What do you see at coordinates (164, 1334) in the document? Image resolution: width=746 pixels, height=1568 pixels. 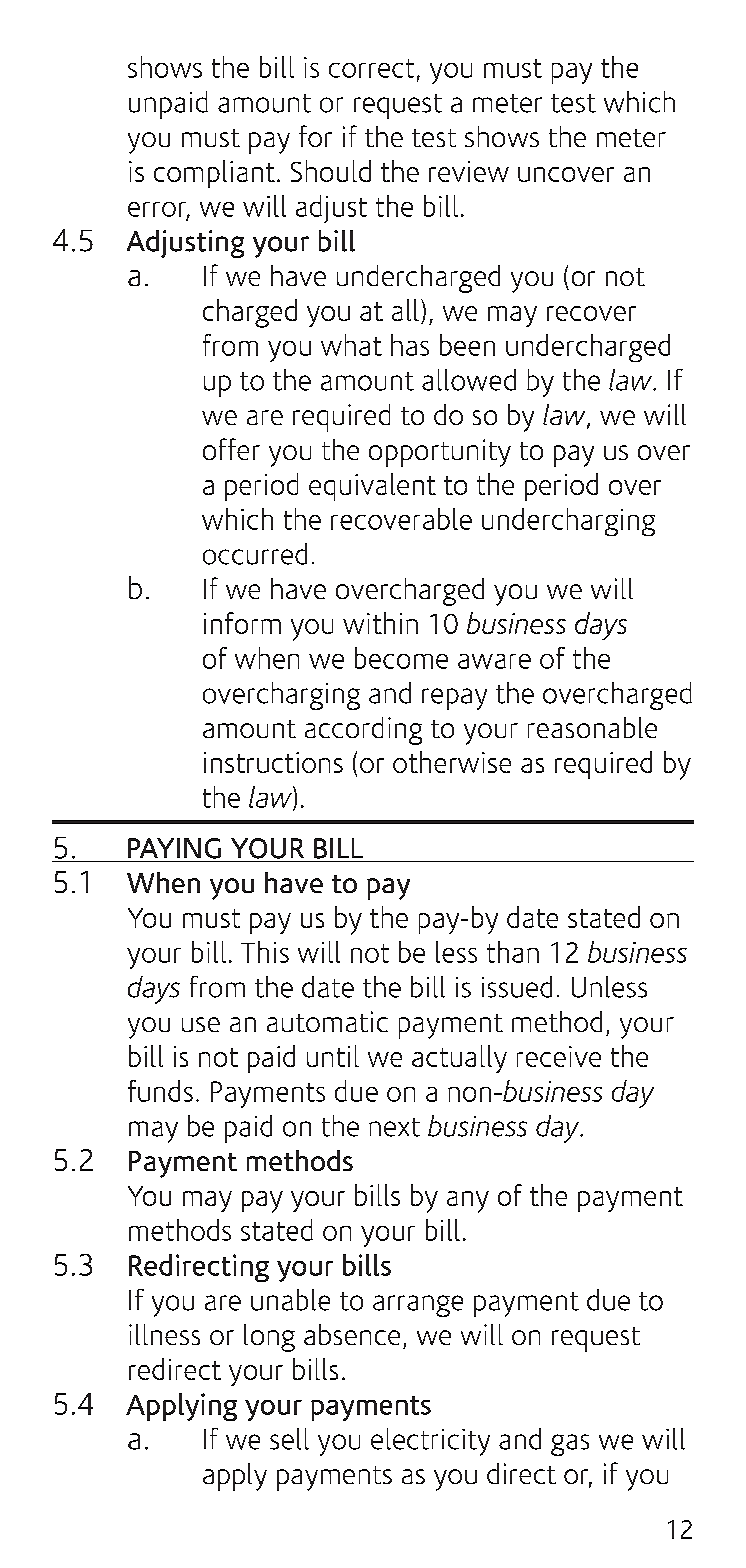 I see `illness` at bounding box center [164, 1334].
